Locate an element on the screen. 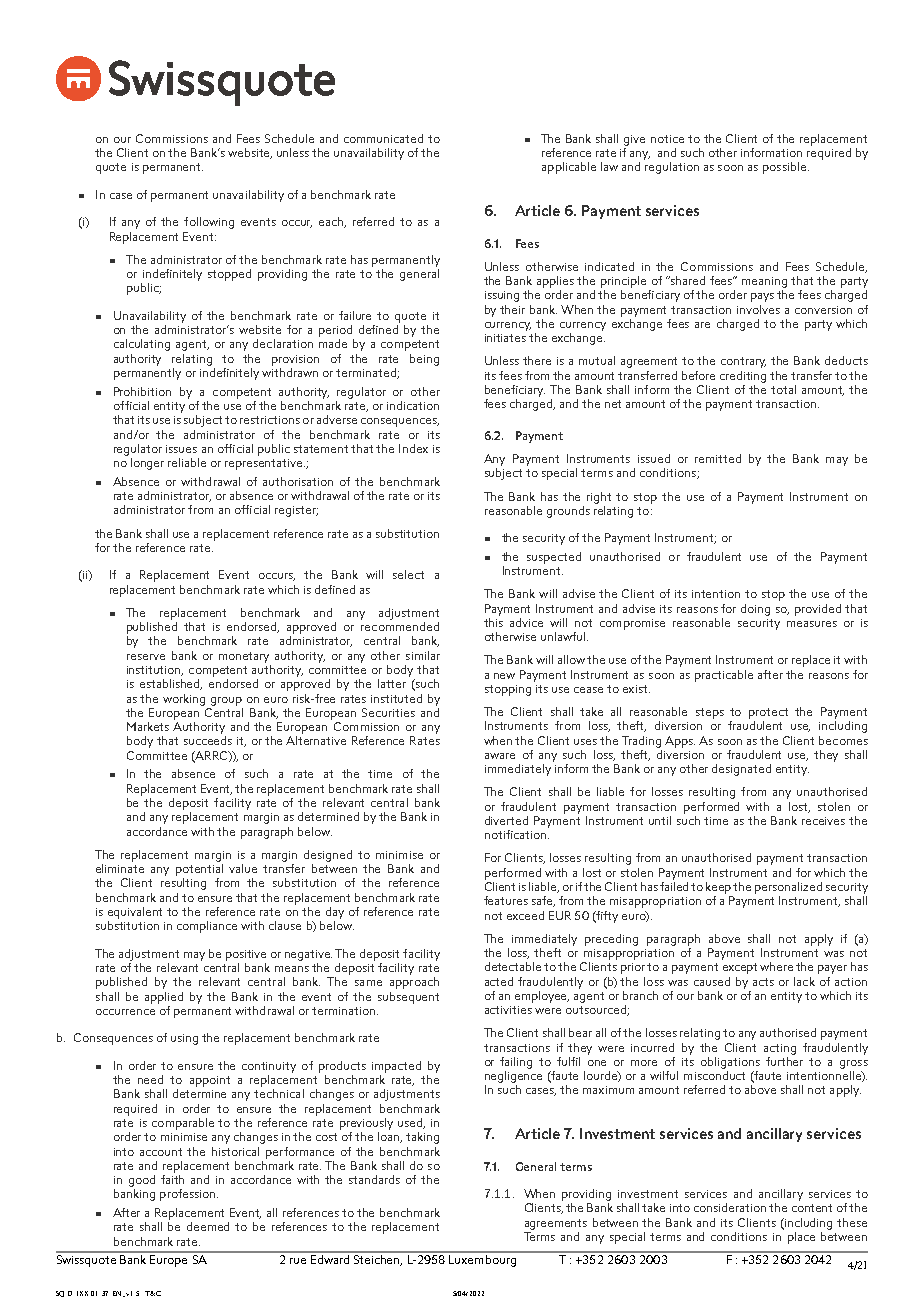  standards is located at coordinates (374, 1179).
